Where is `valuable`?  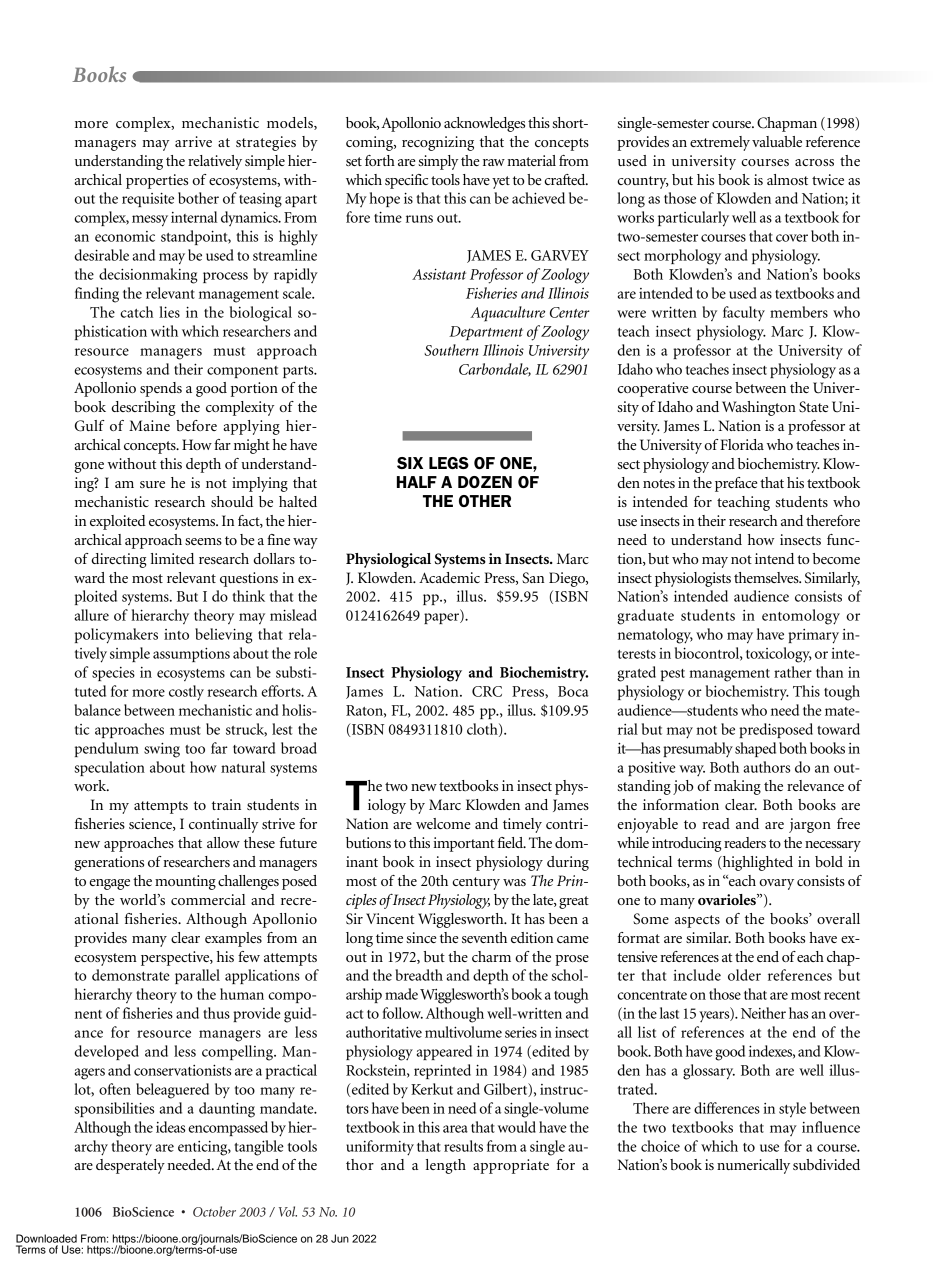
valuable is located at coordinates (777, 141).
